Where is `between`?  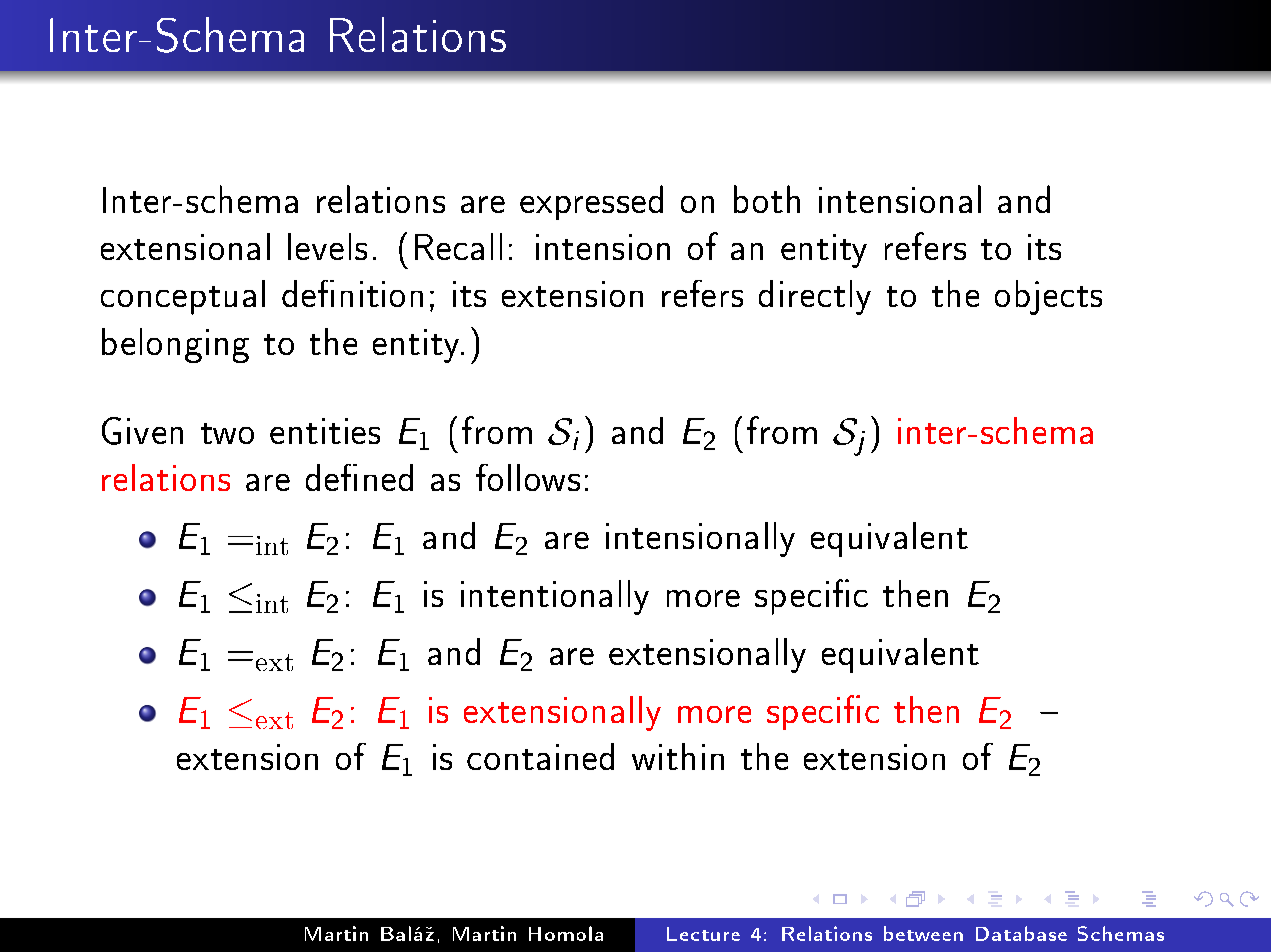
between is located at coordinates (923, 933).
